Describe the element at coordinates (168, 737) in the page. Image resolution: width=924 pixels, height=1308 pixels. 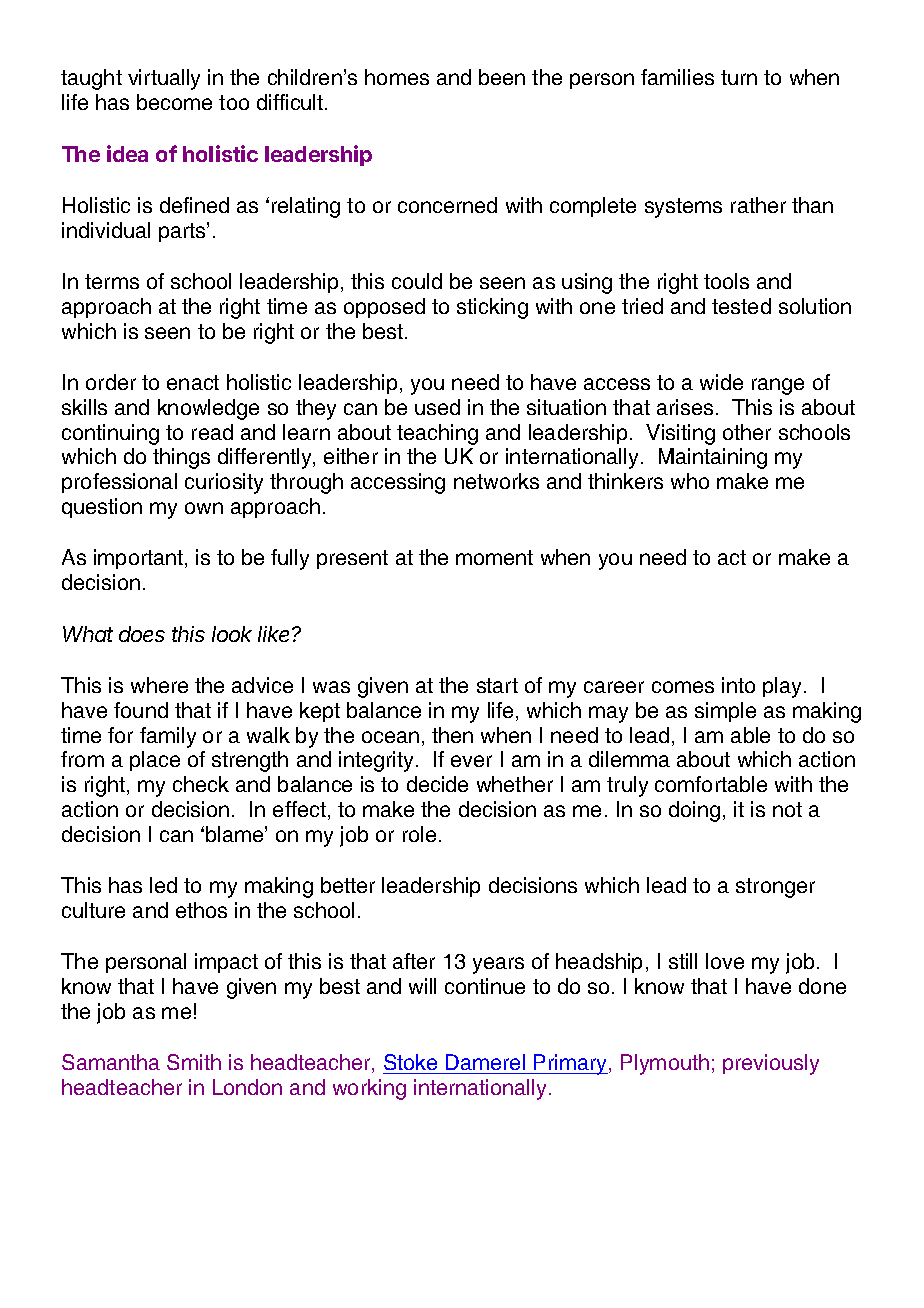
I see `family` at that location.
